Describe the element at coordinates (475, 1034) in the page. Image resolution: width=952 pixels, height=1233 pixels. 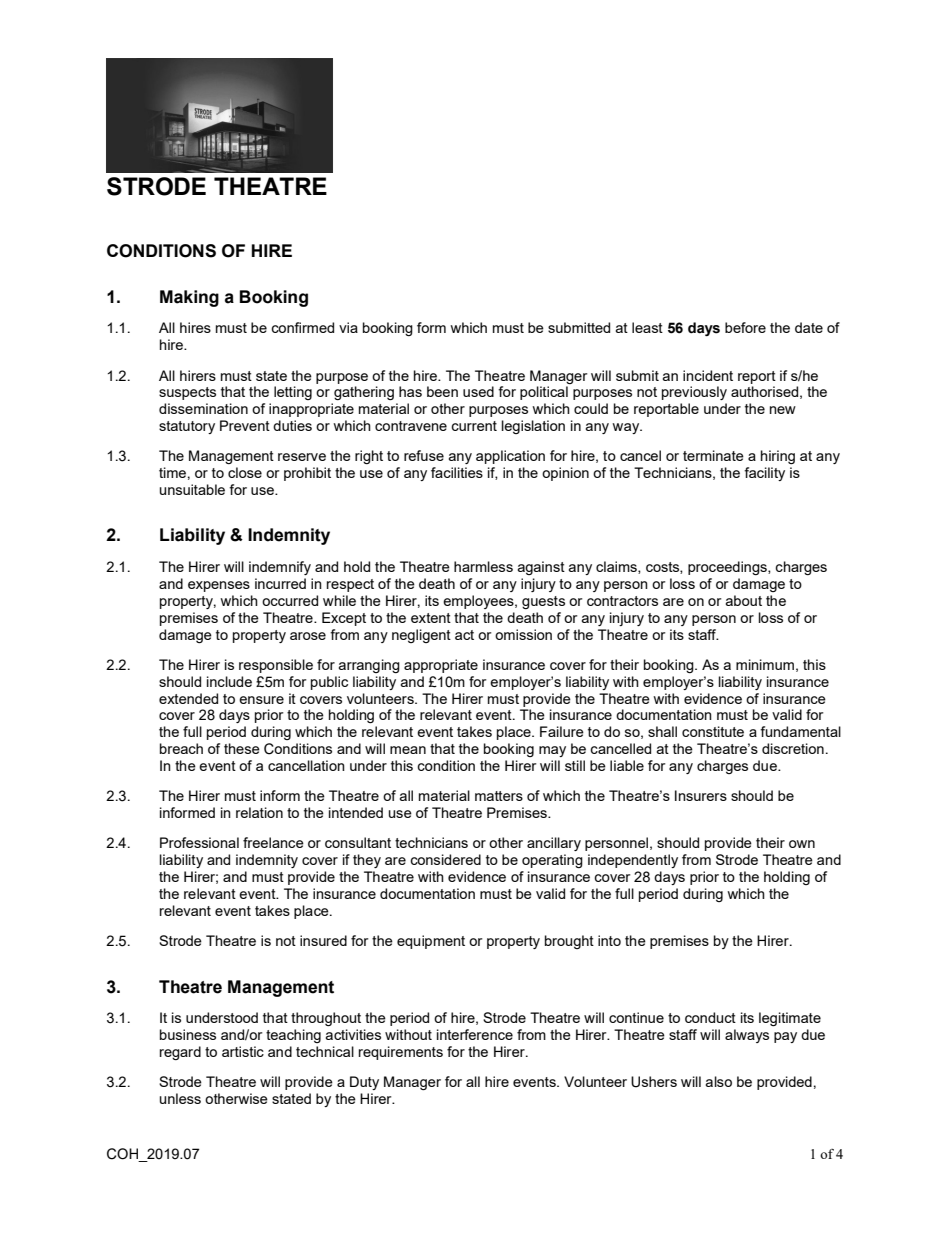
I see `interference` at that location.
